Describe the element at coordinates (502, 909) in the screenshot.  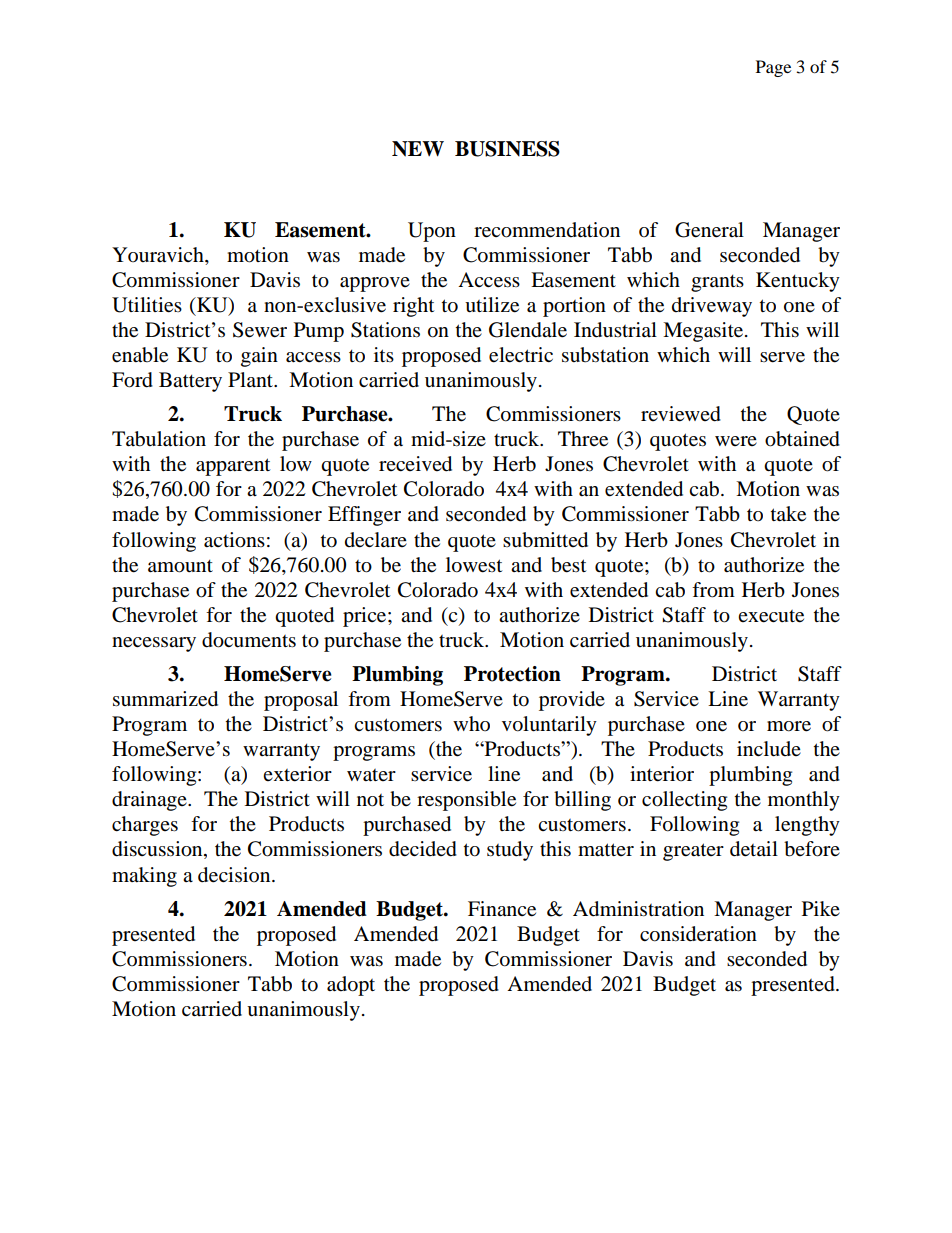
I see `Finance` at that location.
